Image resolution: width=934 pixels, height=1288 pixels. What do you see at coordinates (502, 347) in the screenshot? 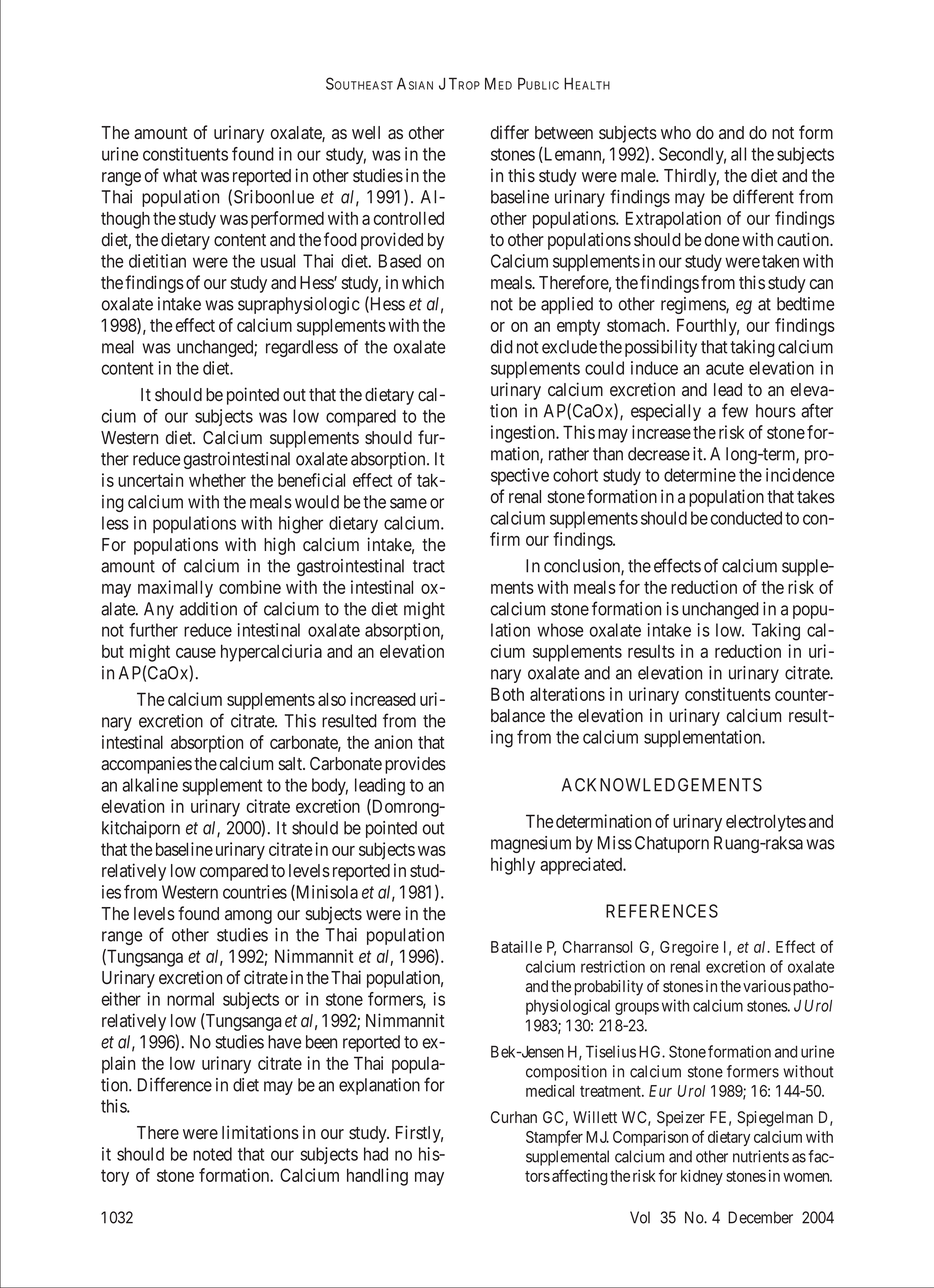
I see `did` at bounding box center [502, 347].
